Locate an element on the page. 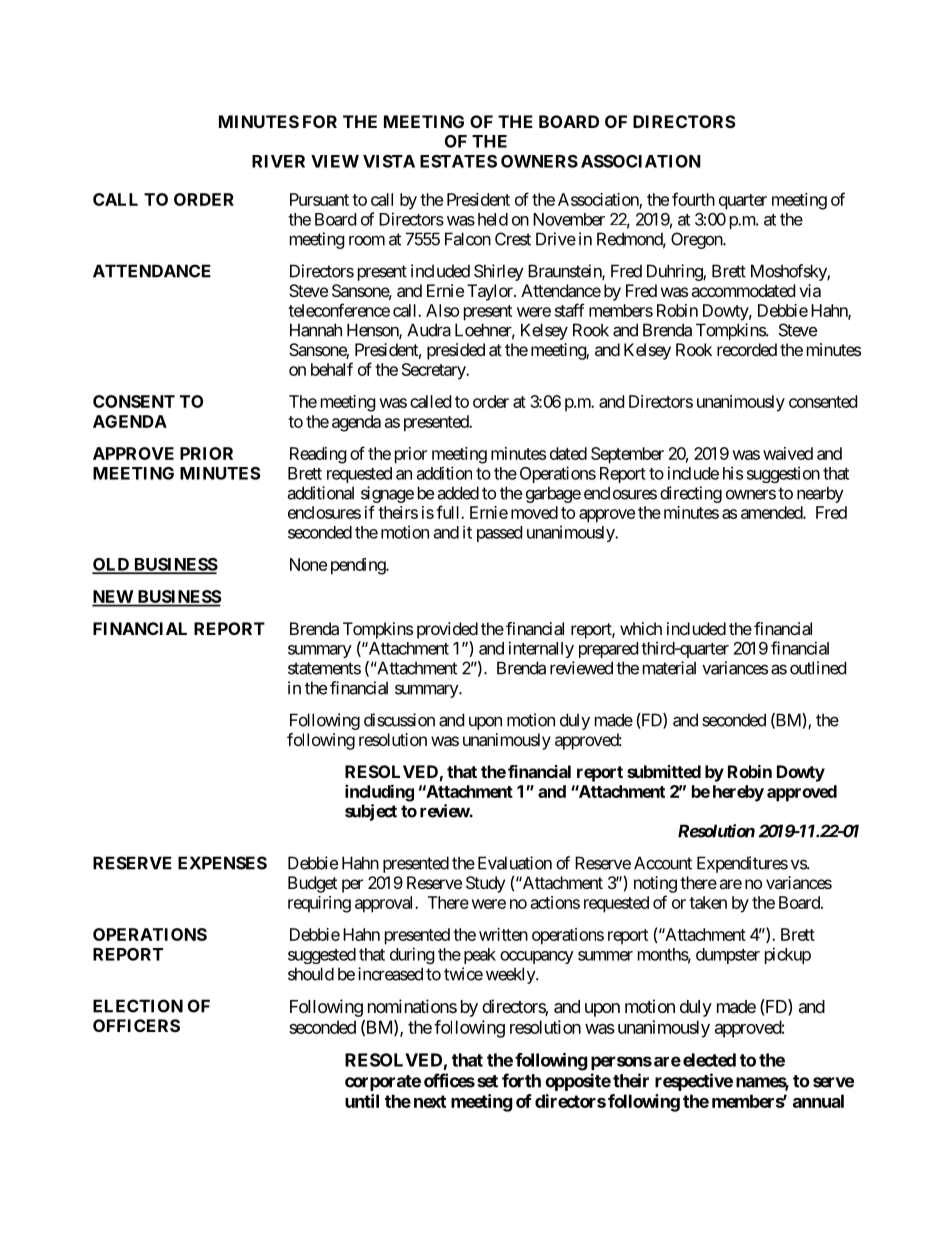 This image has height=1233, width=952. elected is located at coordinates (709, 1060).
